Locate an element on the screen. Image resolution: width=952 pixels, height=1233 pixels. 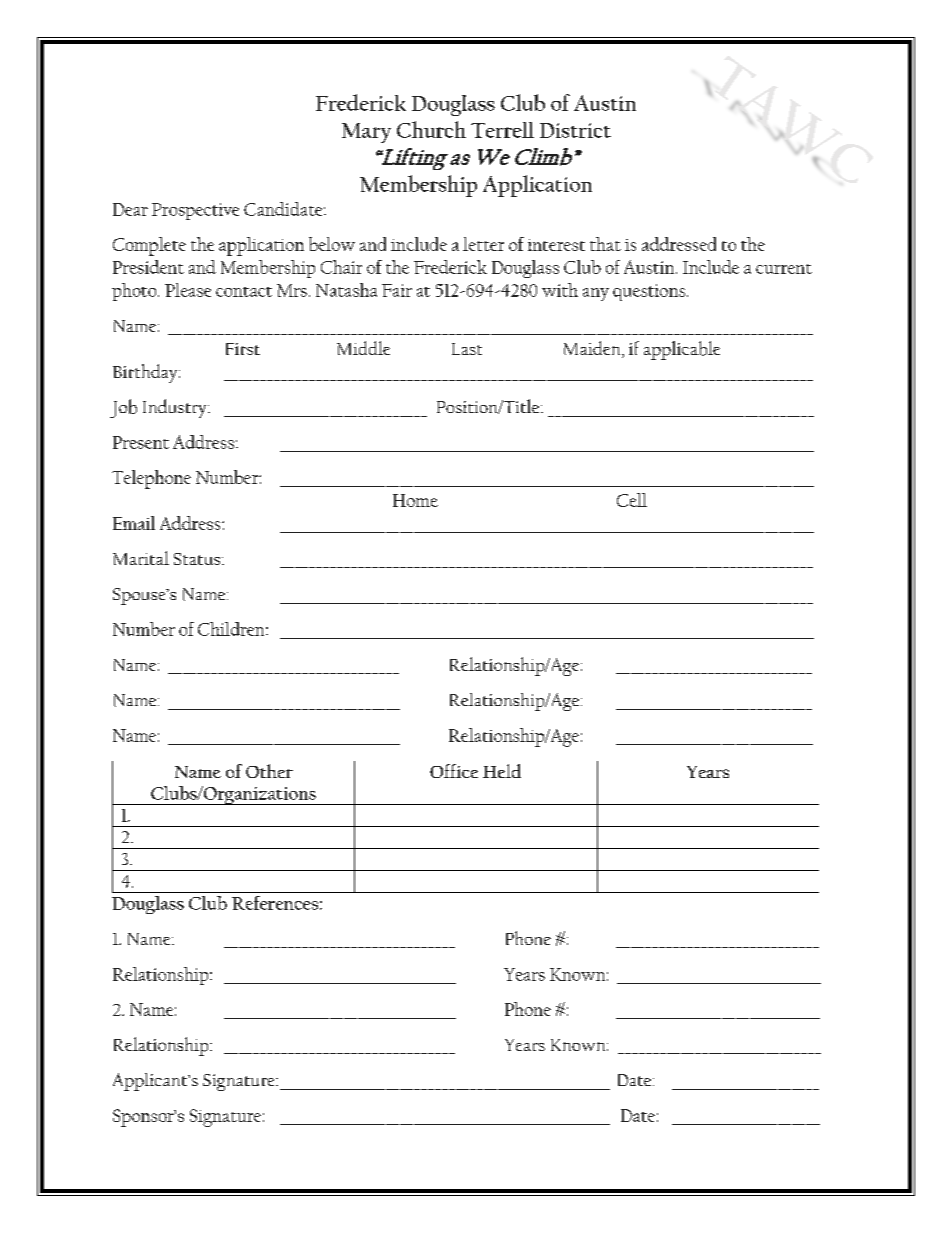
Status is located at coordinates (198, 559).
